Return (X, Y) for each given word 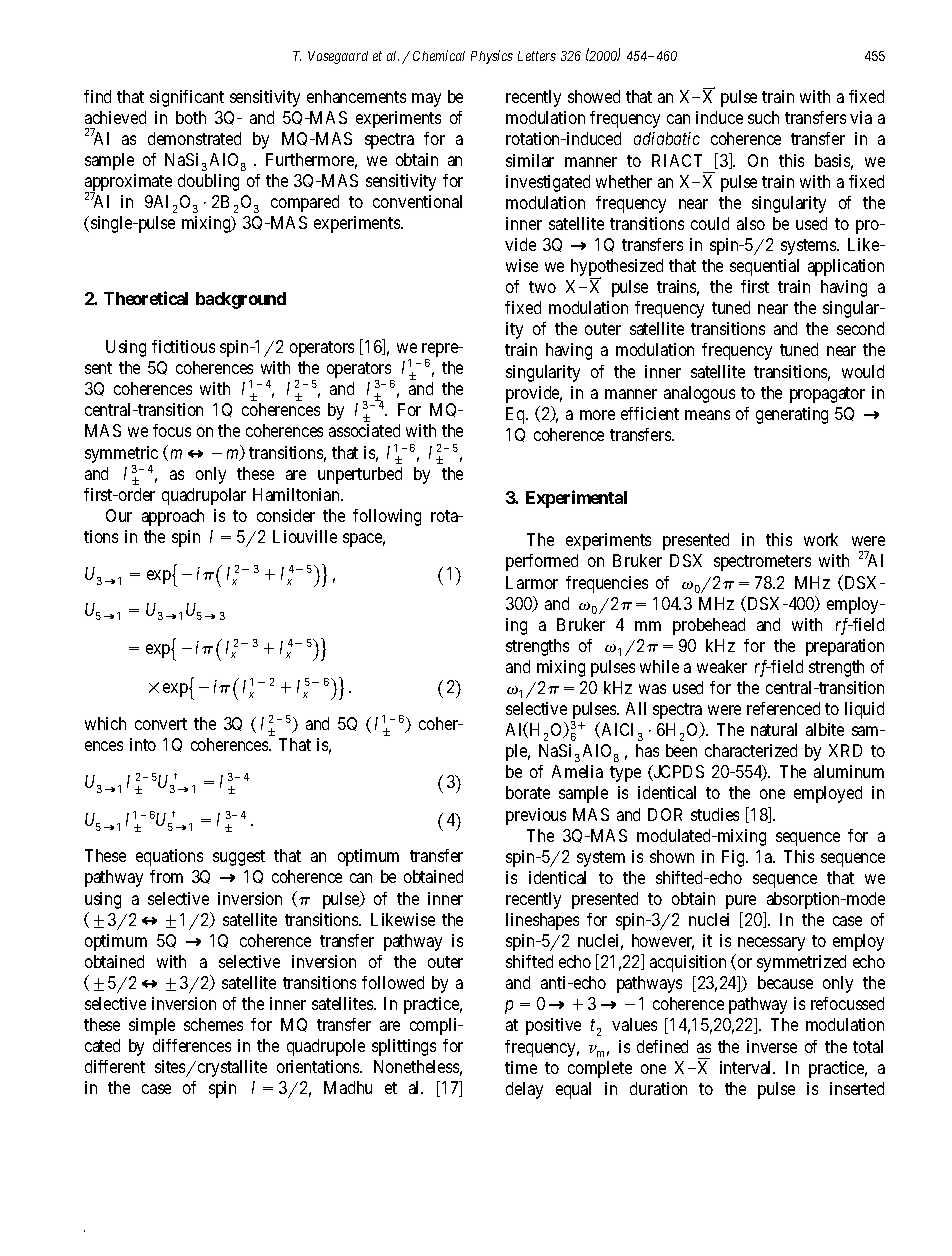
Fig (734, 858)
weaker (722, 666)
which (105, 723)
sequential (764, 267)
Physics (492, 57)
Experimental (576, 499)
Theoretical (146, 298)
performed (542, 562)
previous (536, 816)
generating (792, 415)
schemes (213, 1024)
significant (187, 98)
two (542, 287)
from (166, 876)
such (763, 117)
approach (173, 517)
